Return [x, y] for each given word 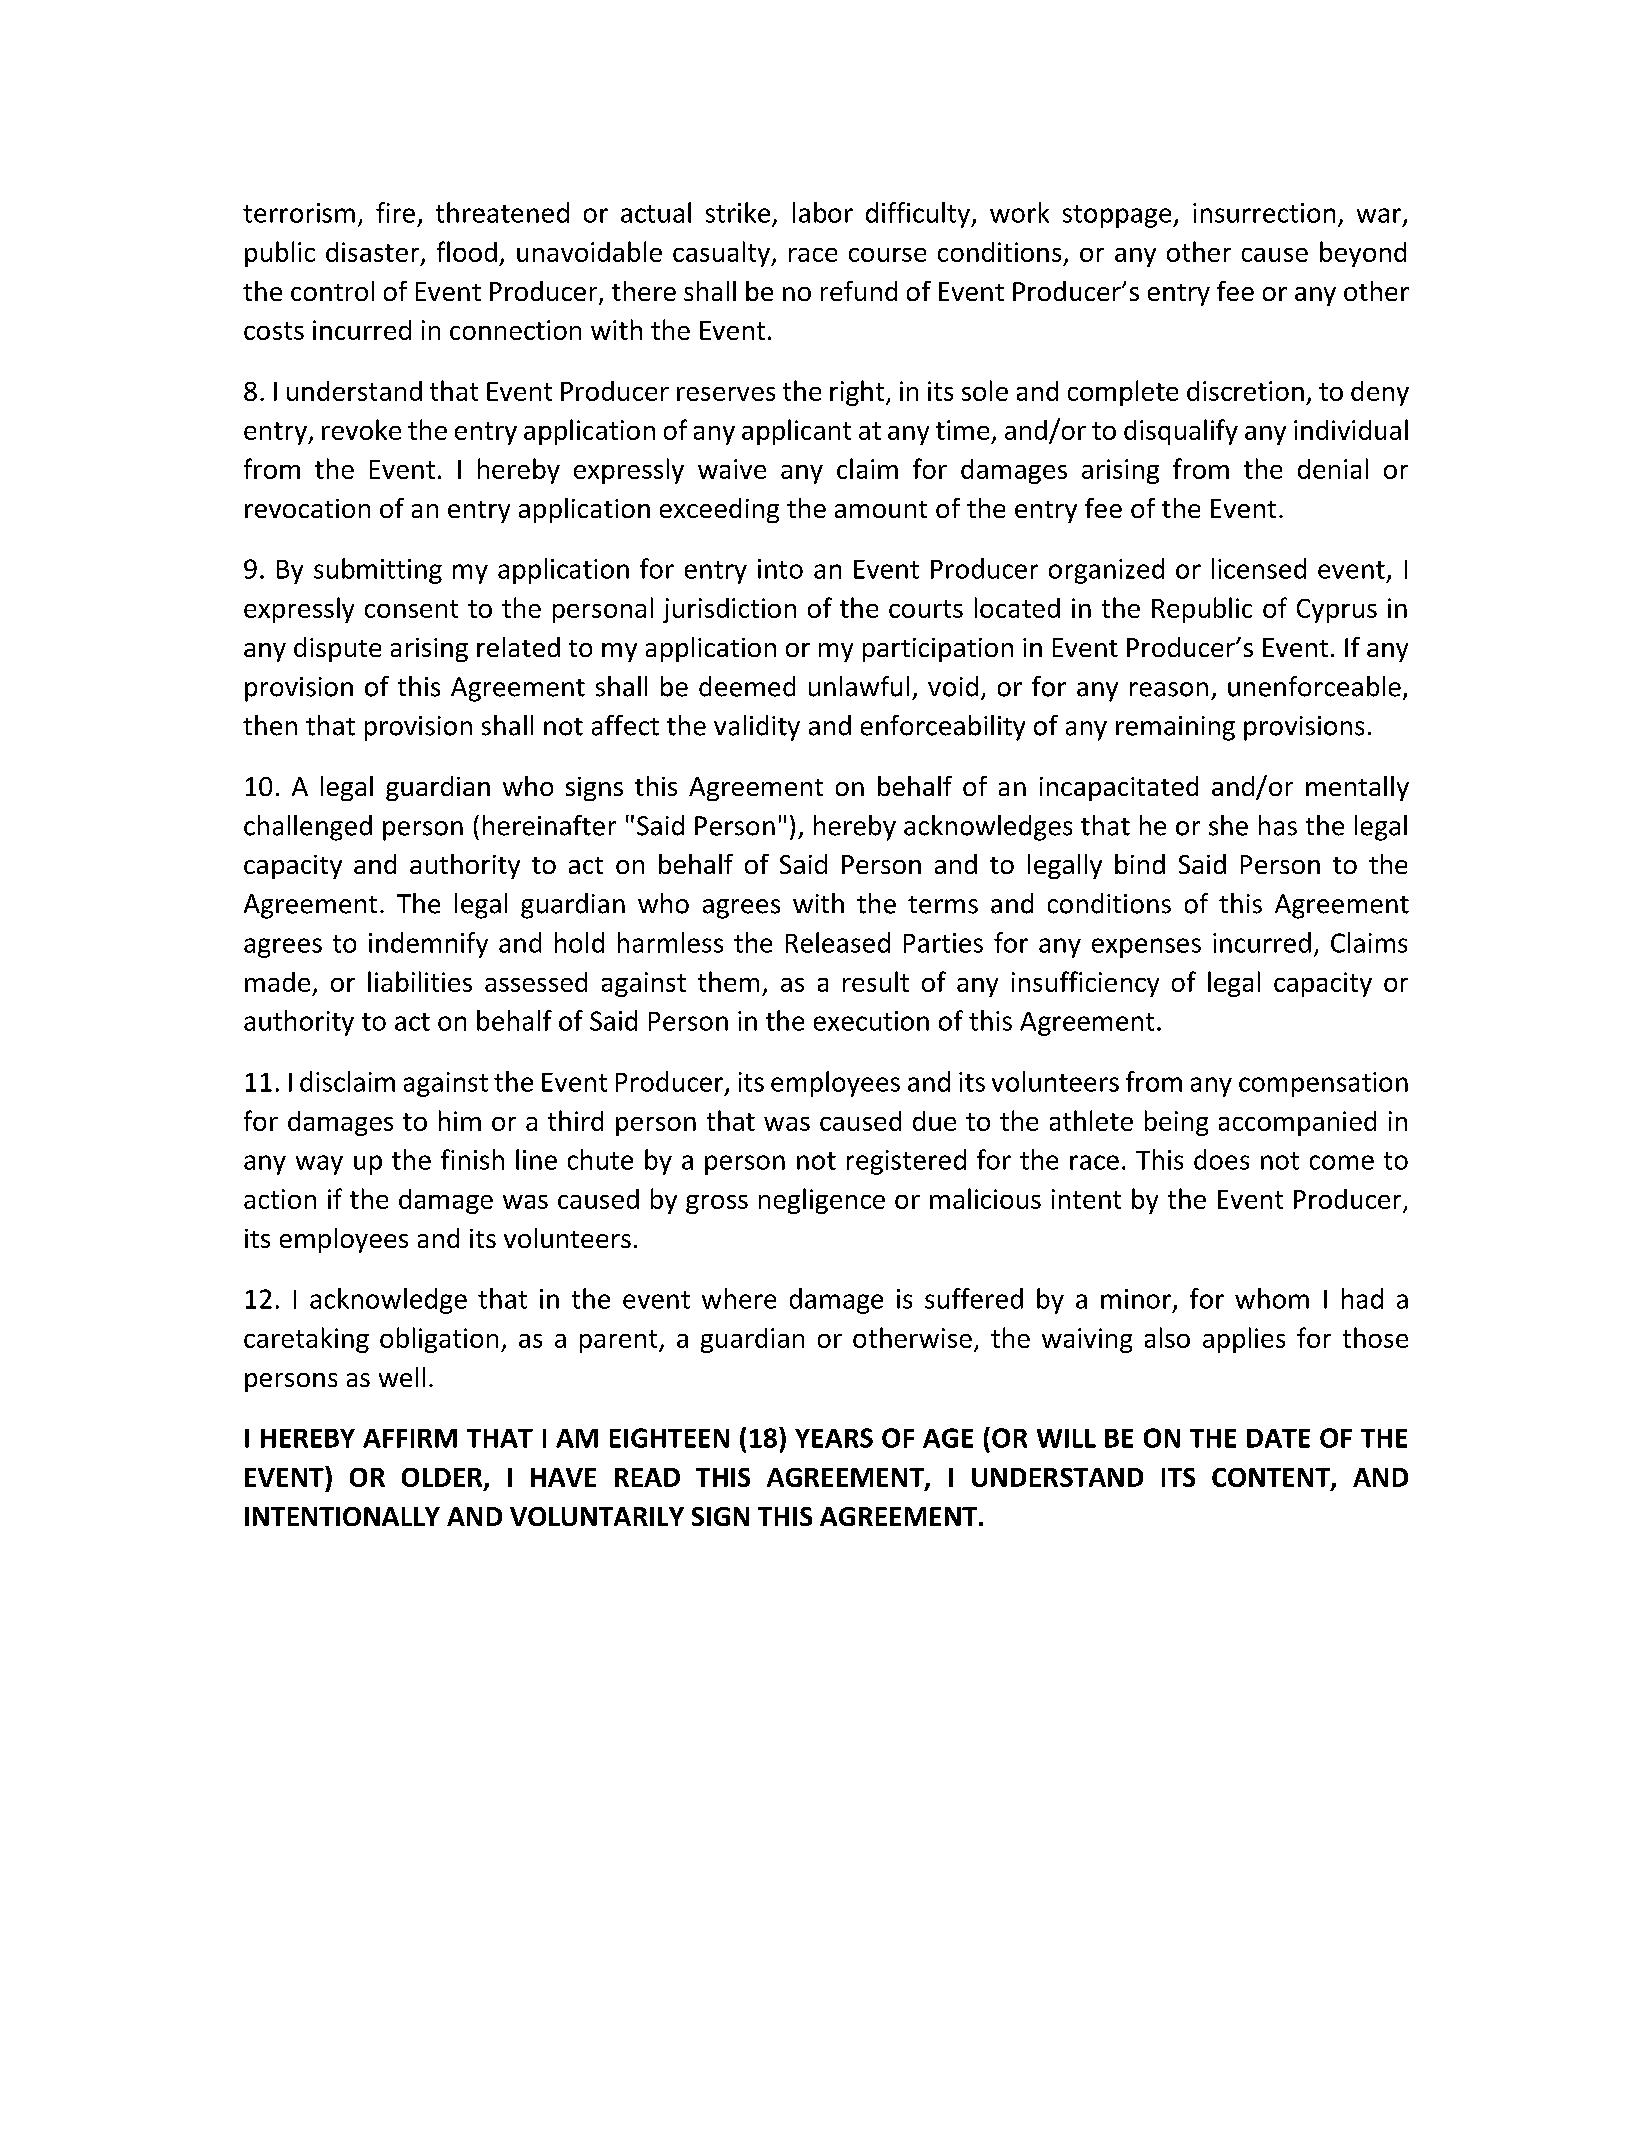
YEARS [834, 1438]
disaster [374, 253]
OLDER [443, 1479]
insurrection [1264, 213]
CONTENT [1272, 1479]
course [887, 255]
